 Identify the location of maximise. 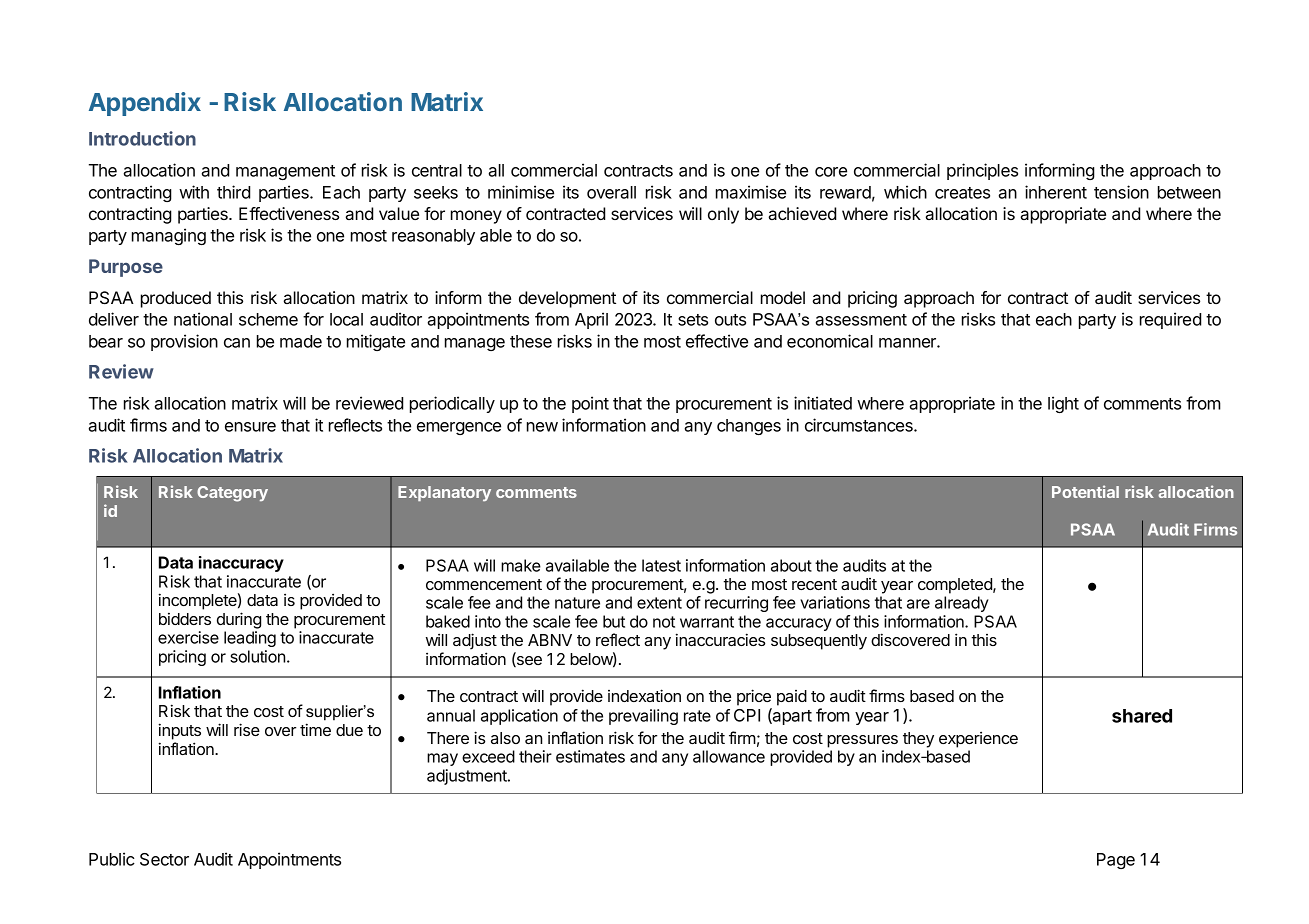
(751, 192).
